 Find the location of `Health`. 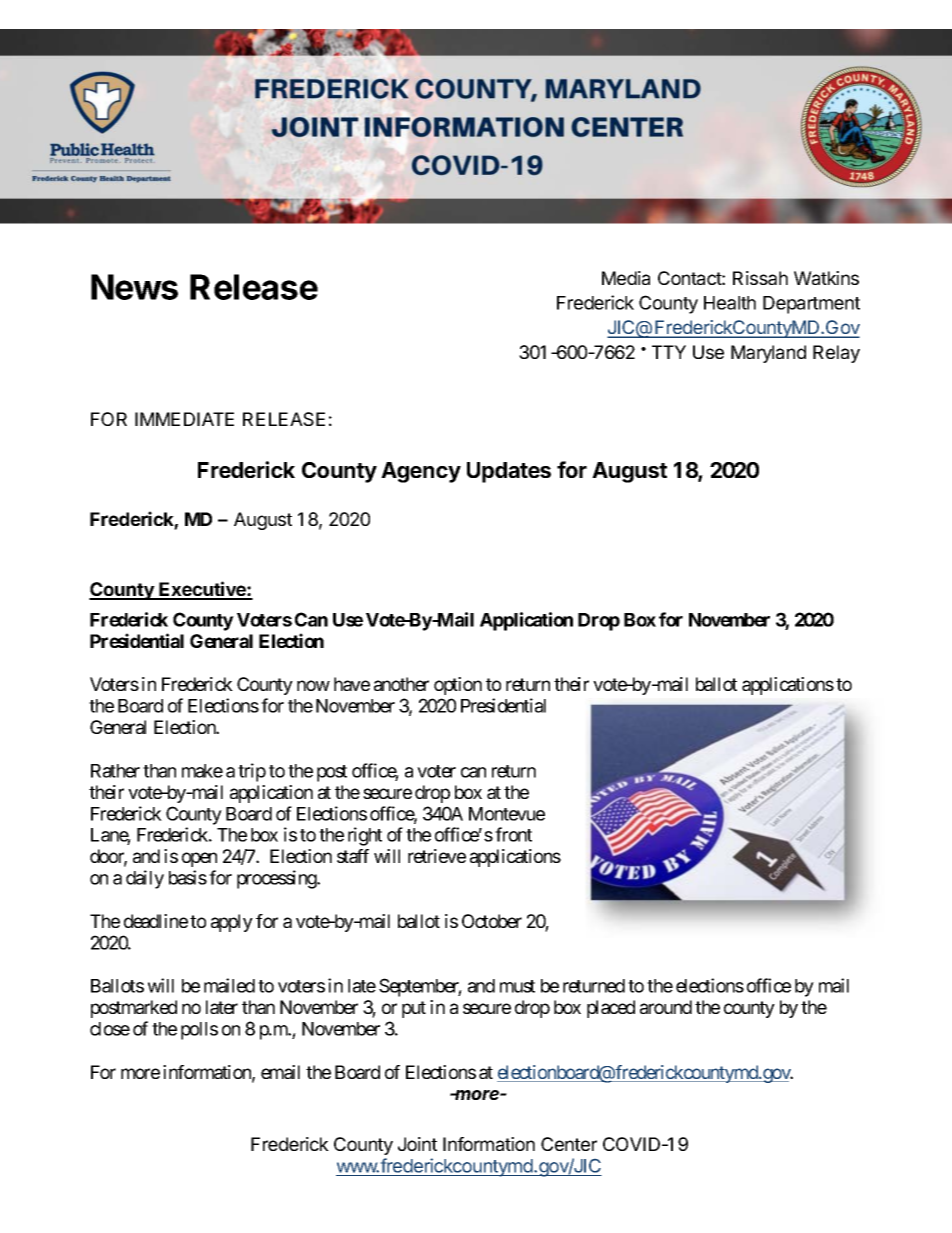

Health is located at coordinates (730, 303).
